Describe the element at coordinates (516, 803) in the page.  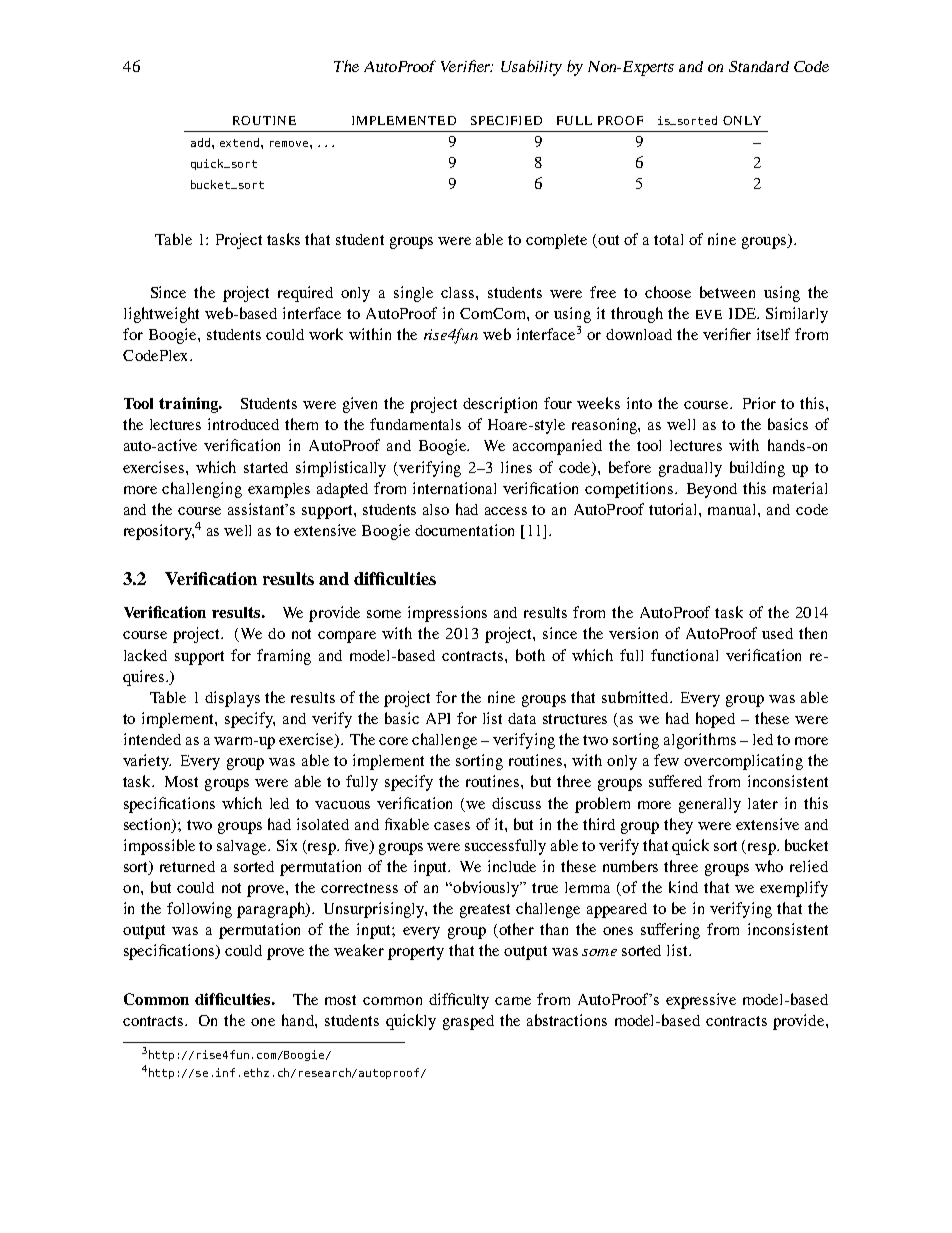
I see `discuss` at that location.
